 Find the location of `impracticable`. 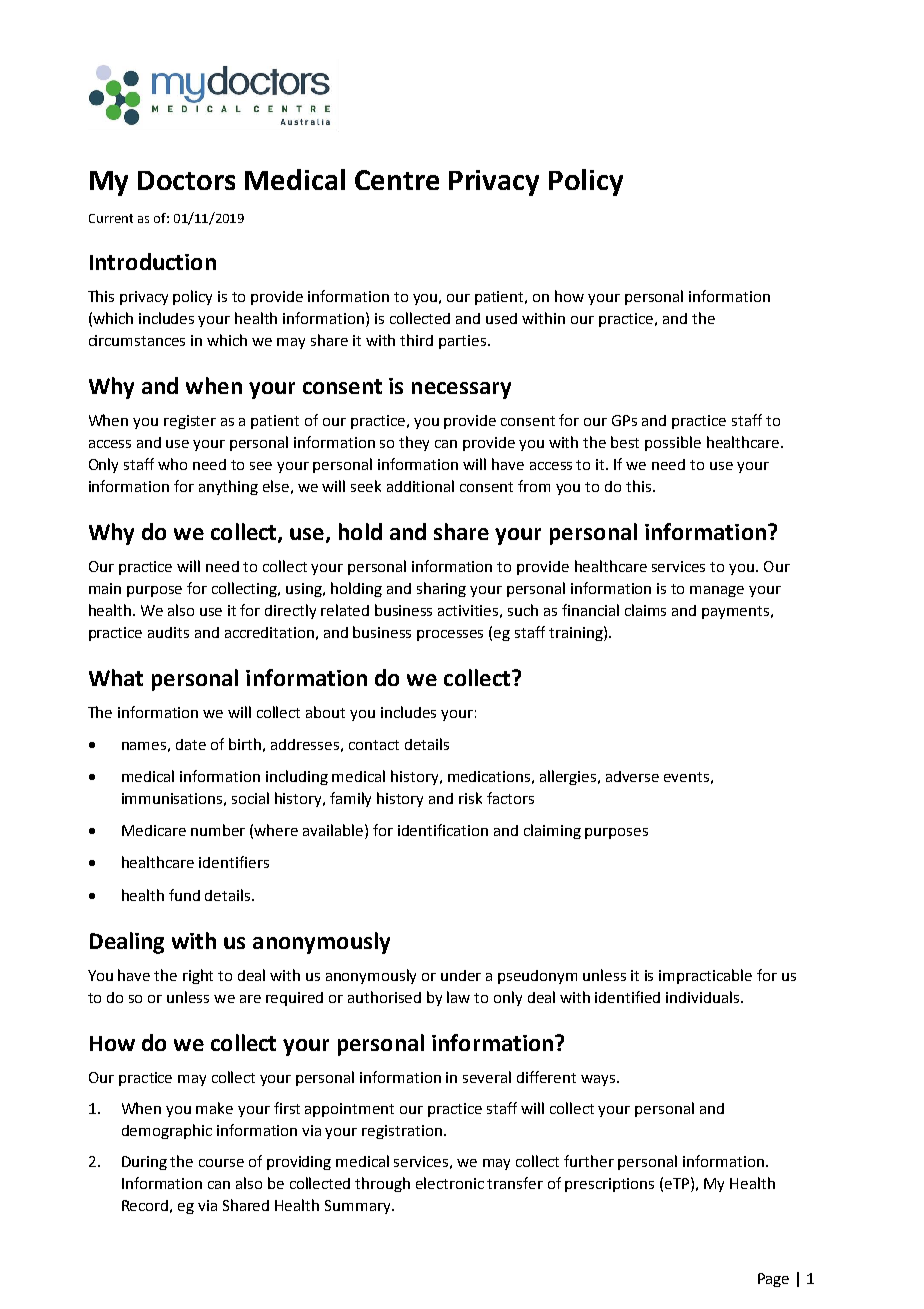

impracticable is located at coordinates (705, 976).
